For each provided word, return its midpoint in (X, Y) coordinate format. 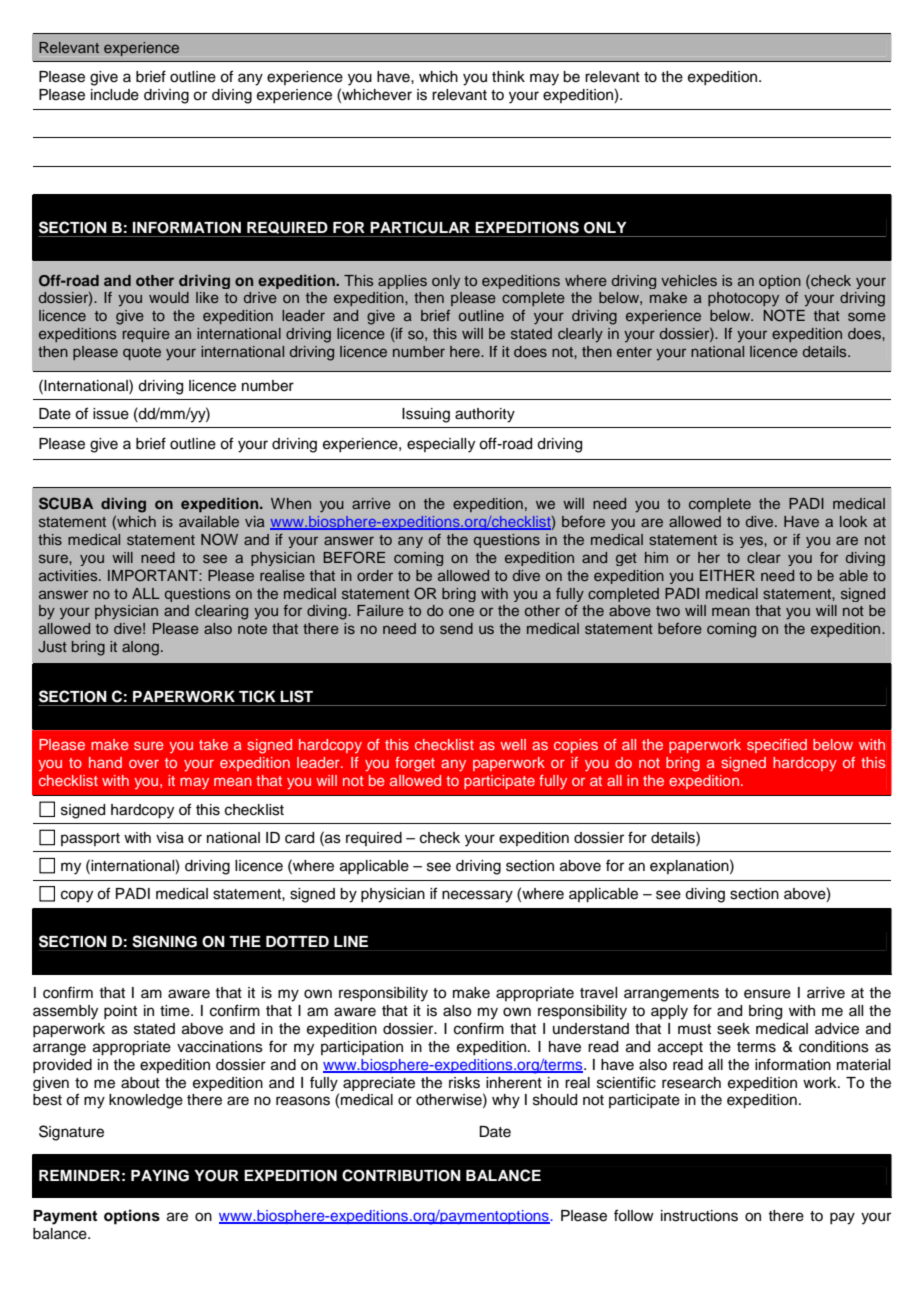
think (508, 76)
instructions (699, 1216)
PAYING (160, 1176)
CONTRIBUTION (401, 1175)
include (115, 95)
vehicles (689, 280)
